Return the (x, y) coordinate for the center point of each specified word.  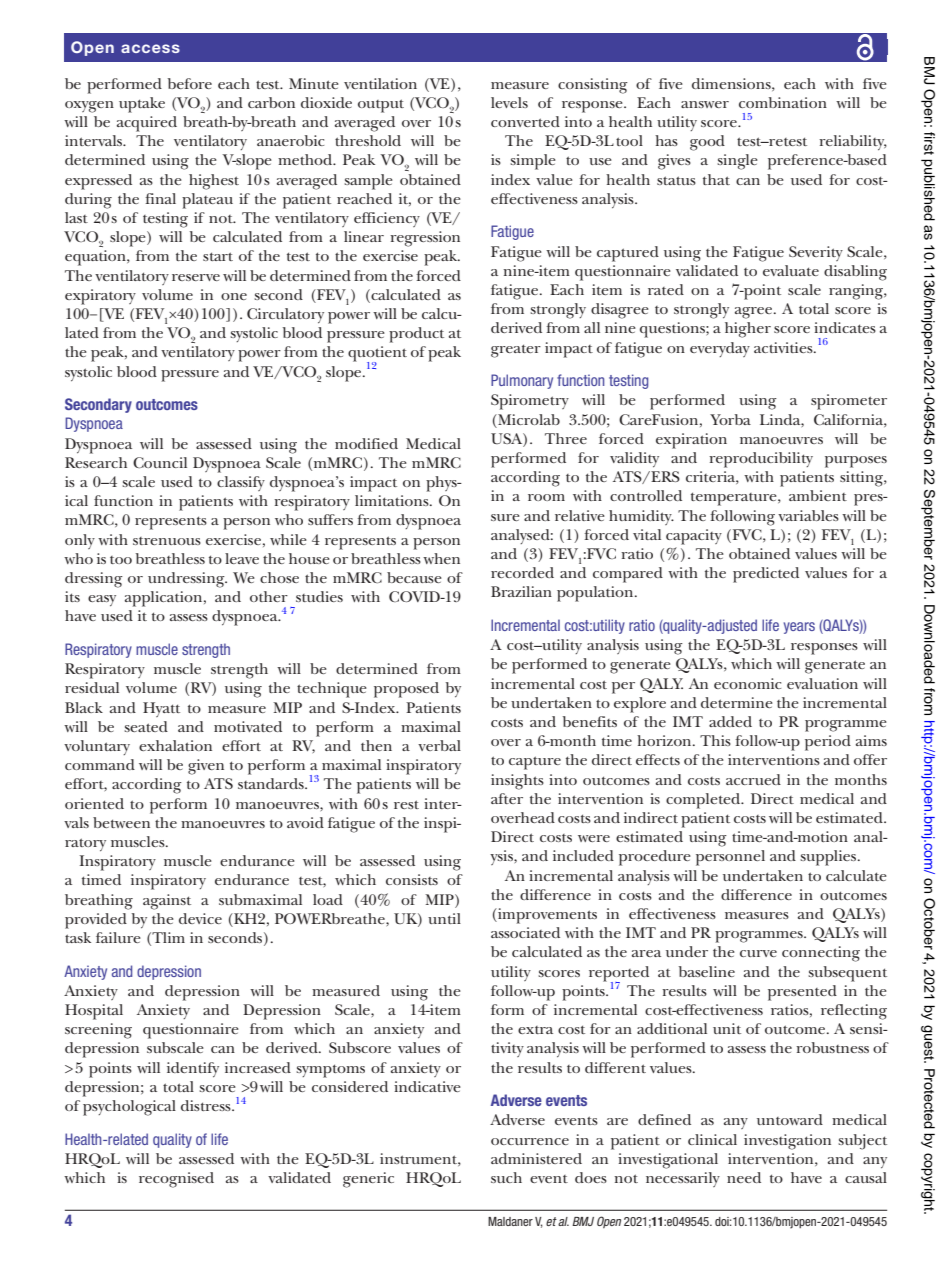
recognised (176, 1180)
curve (758, 953)
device (200, 918)
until (444, 918)
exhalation (175, 745)
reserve (196, 277)
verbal (439, 745)
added (730, 721)
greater (516, 351)
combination (783, 102)
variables (808, 515)
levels (509, 102)
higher (748, 330)
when (441, 558)
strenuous (167, 541)
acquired (147, 124)
